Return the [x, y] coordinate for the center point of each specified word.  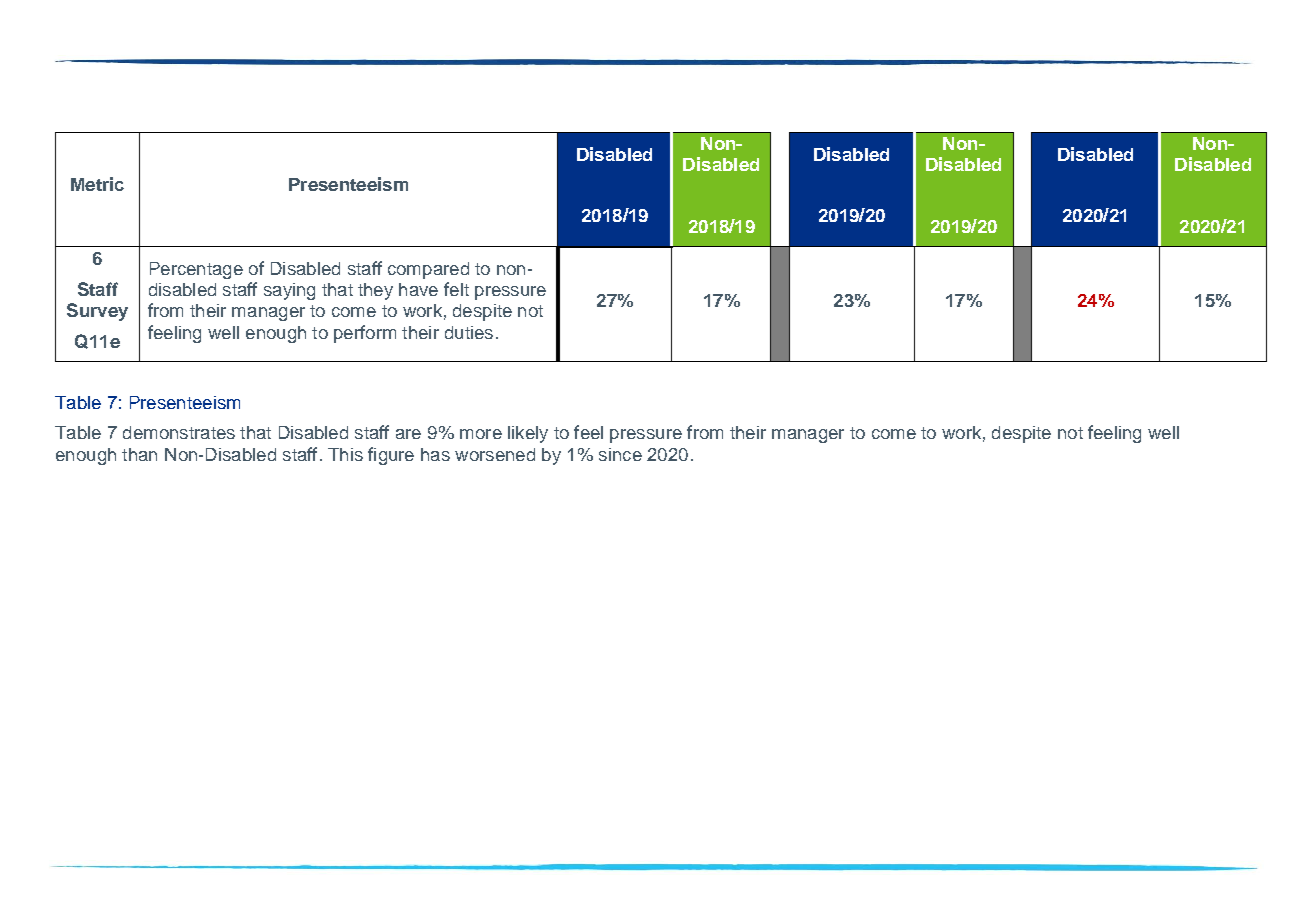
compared [428, 270]
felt [456, 289]
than [139, 454]
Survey [97, 312]
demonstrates [179, 432]
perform [365, 334]
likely [528, 434]
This [345, 454]
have [418, 289]
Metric [97, 184]
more [481, 434]
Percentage [196, 270]
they [375, 291]
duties [469, 332]
